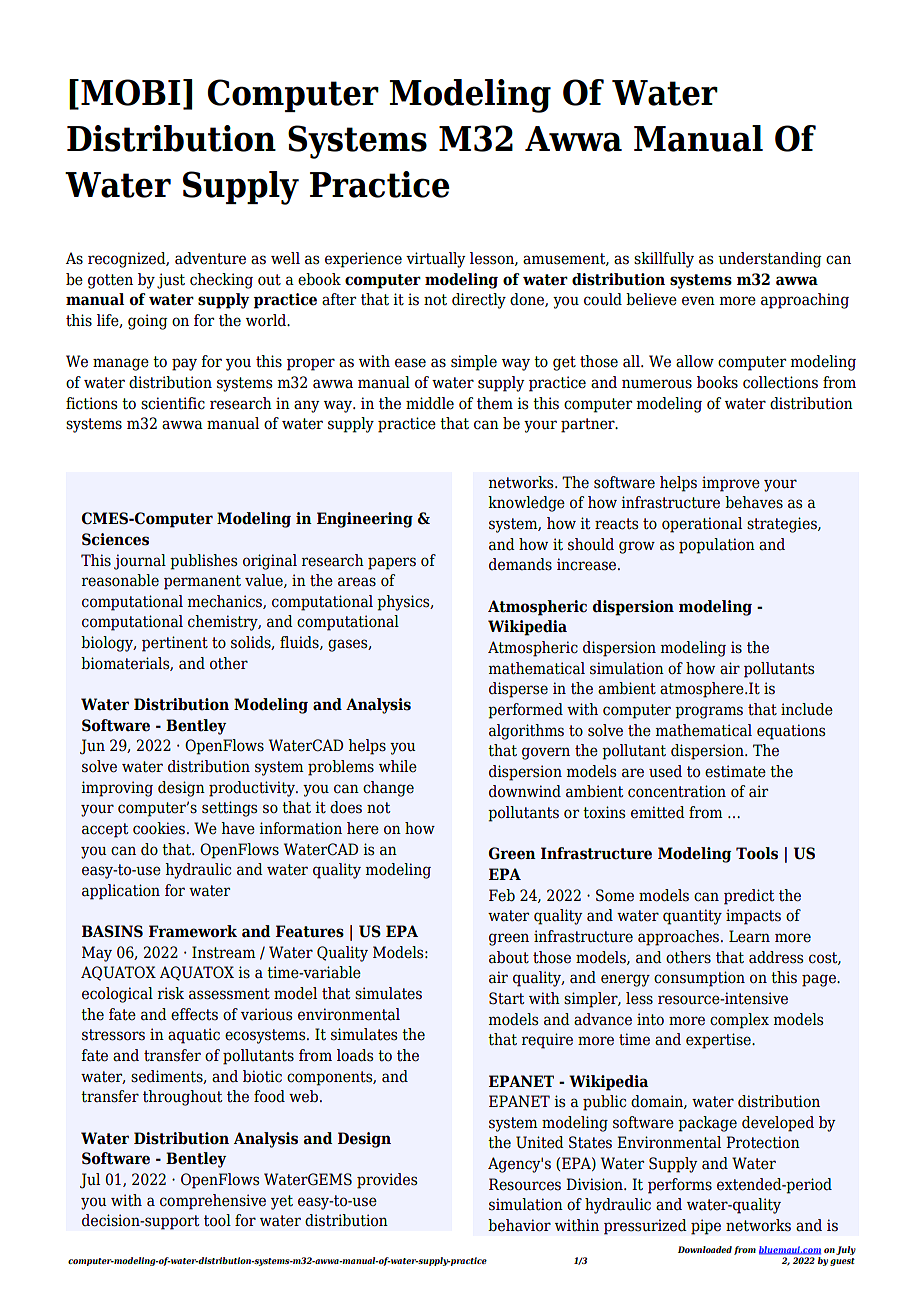  Describe the element at coordinates (115, 539) in the page. I see `Sciences` at that location.
